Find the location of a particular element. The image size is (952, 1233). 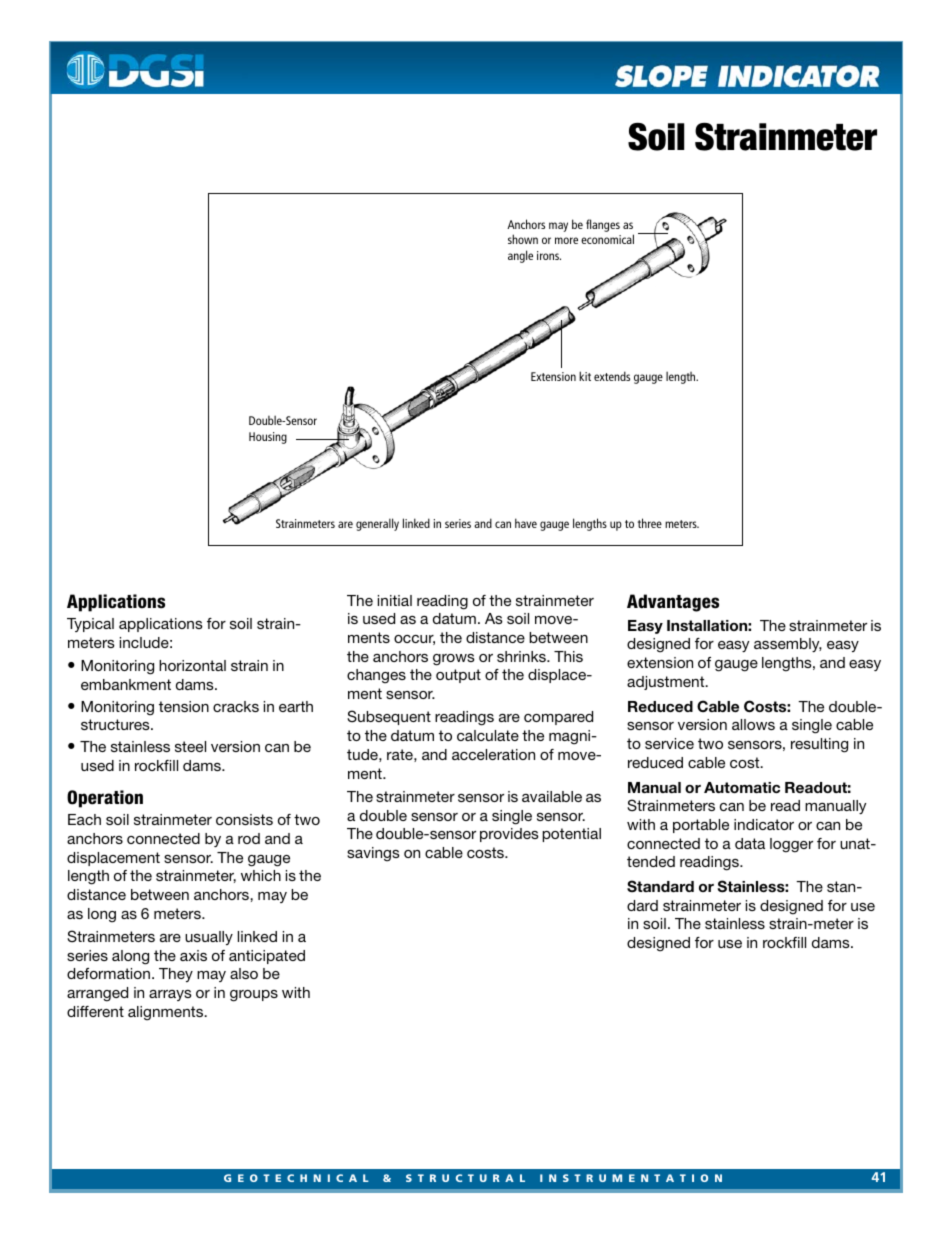

initial is located at coordinates (395, 600).
